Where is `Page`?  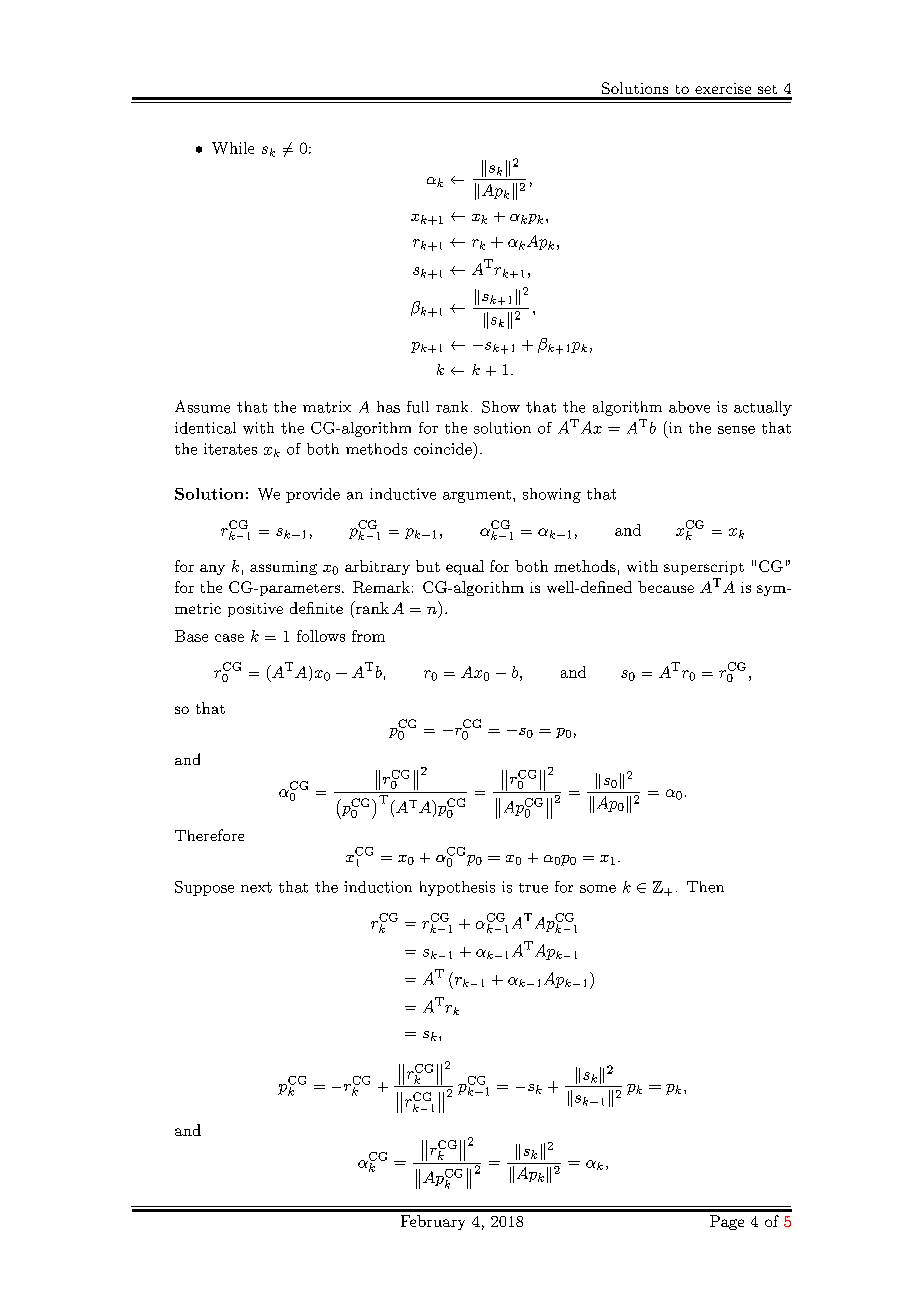 Page is located at coordinates (727, 1222).
